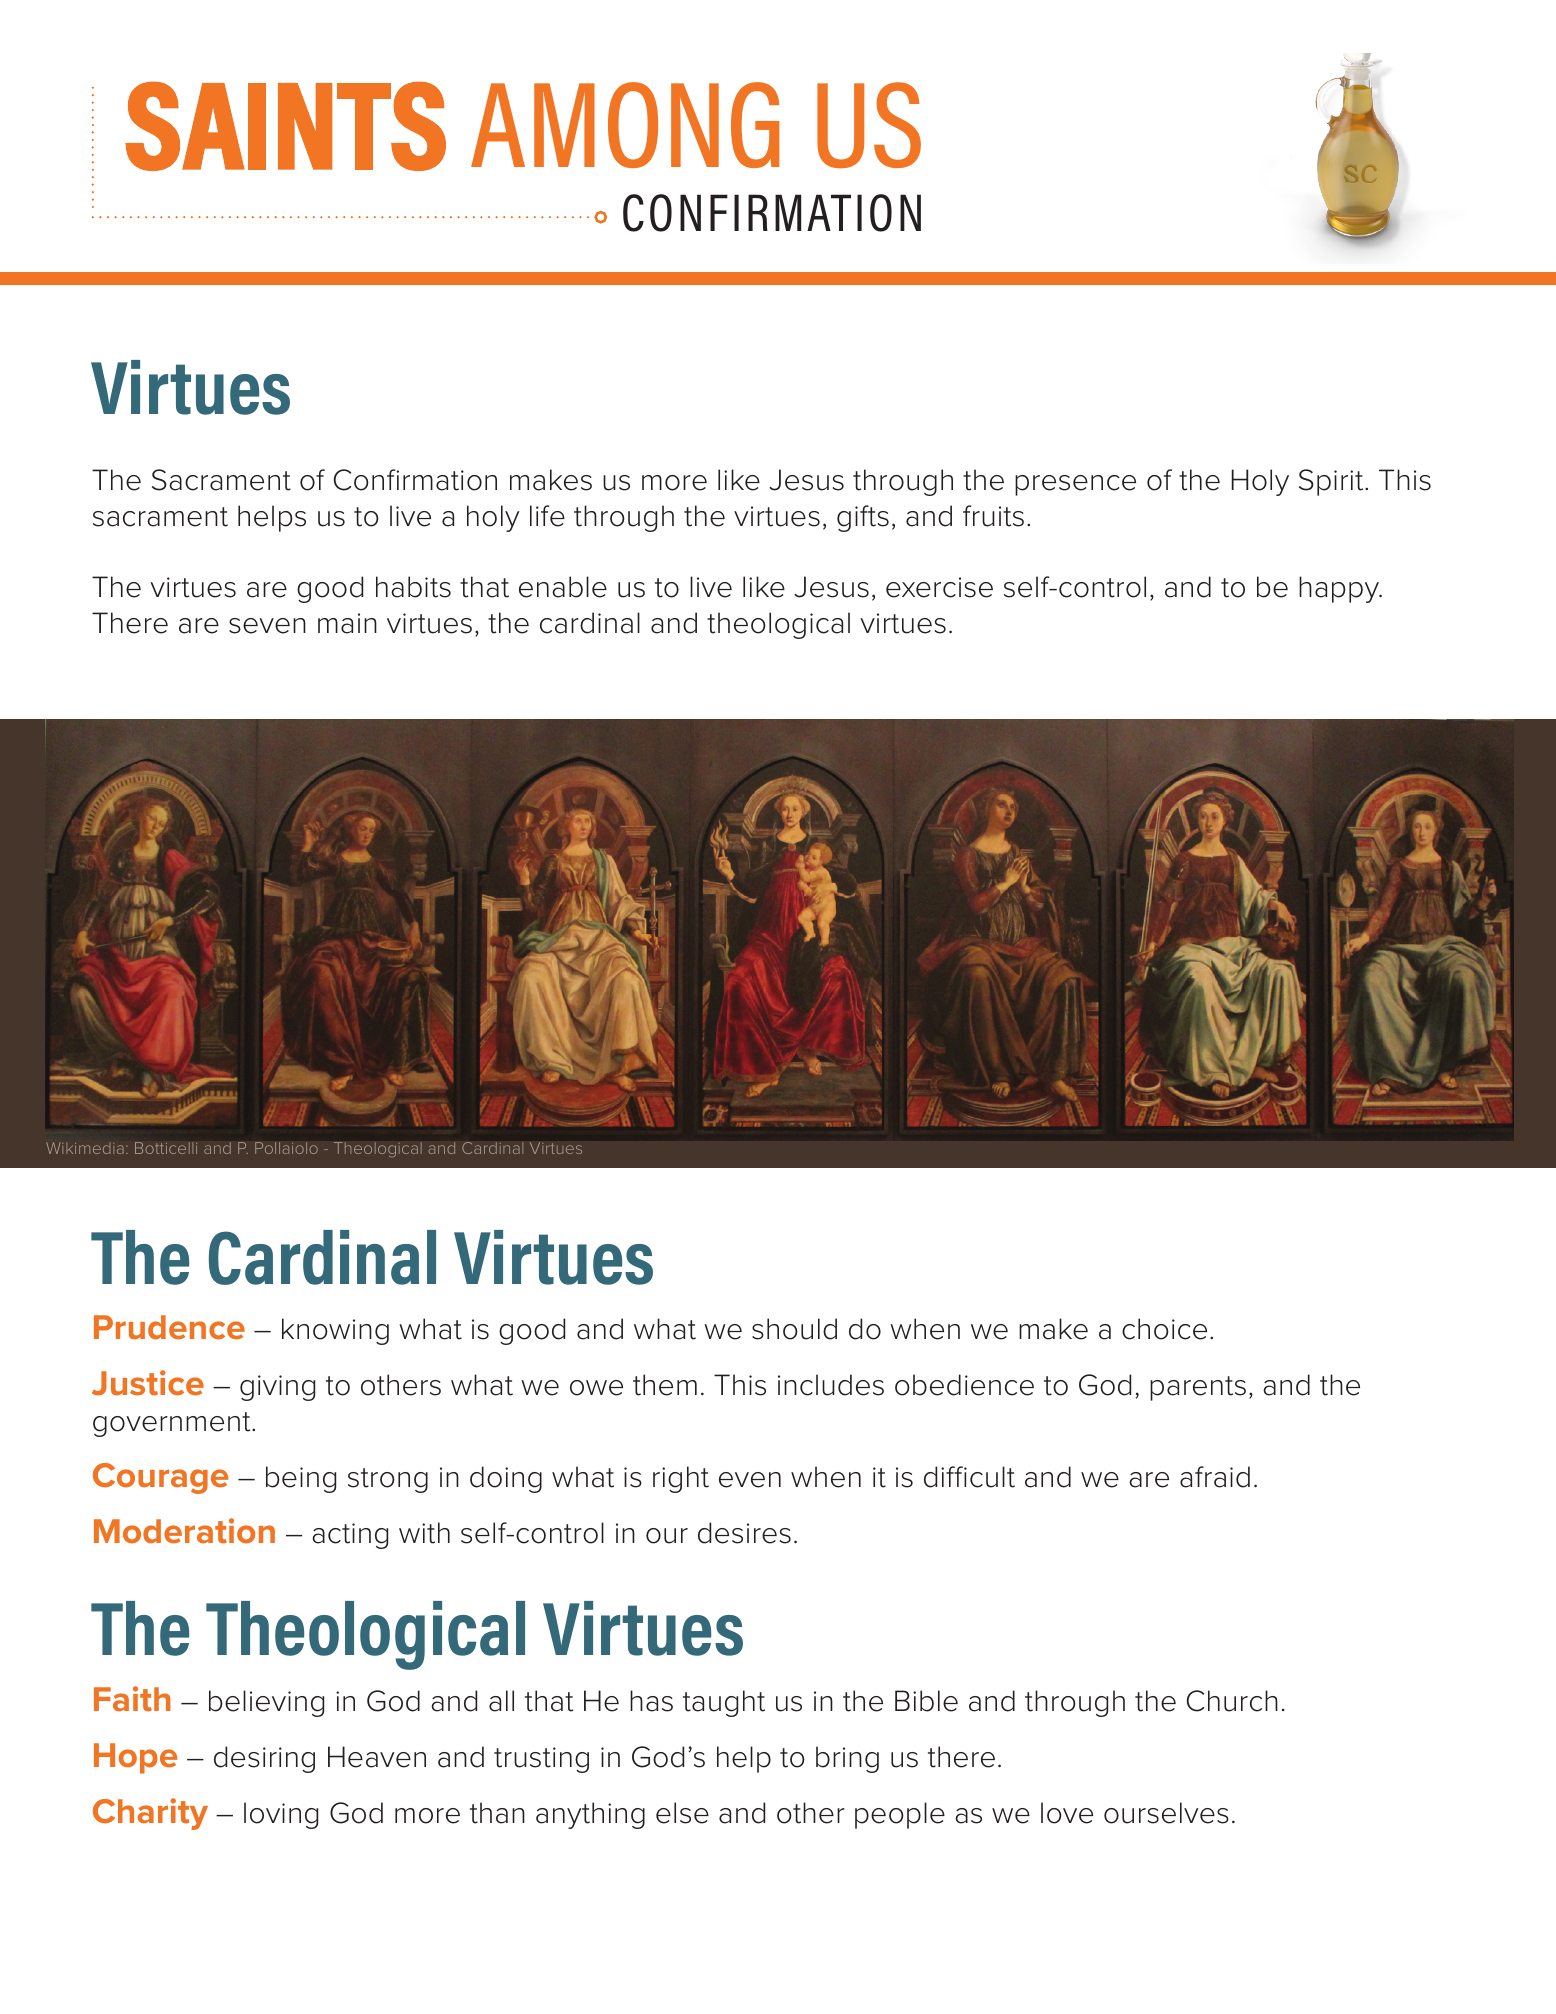  I want to click on them, so click(665, 1385).
